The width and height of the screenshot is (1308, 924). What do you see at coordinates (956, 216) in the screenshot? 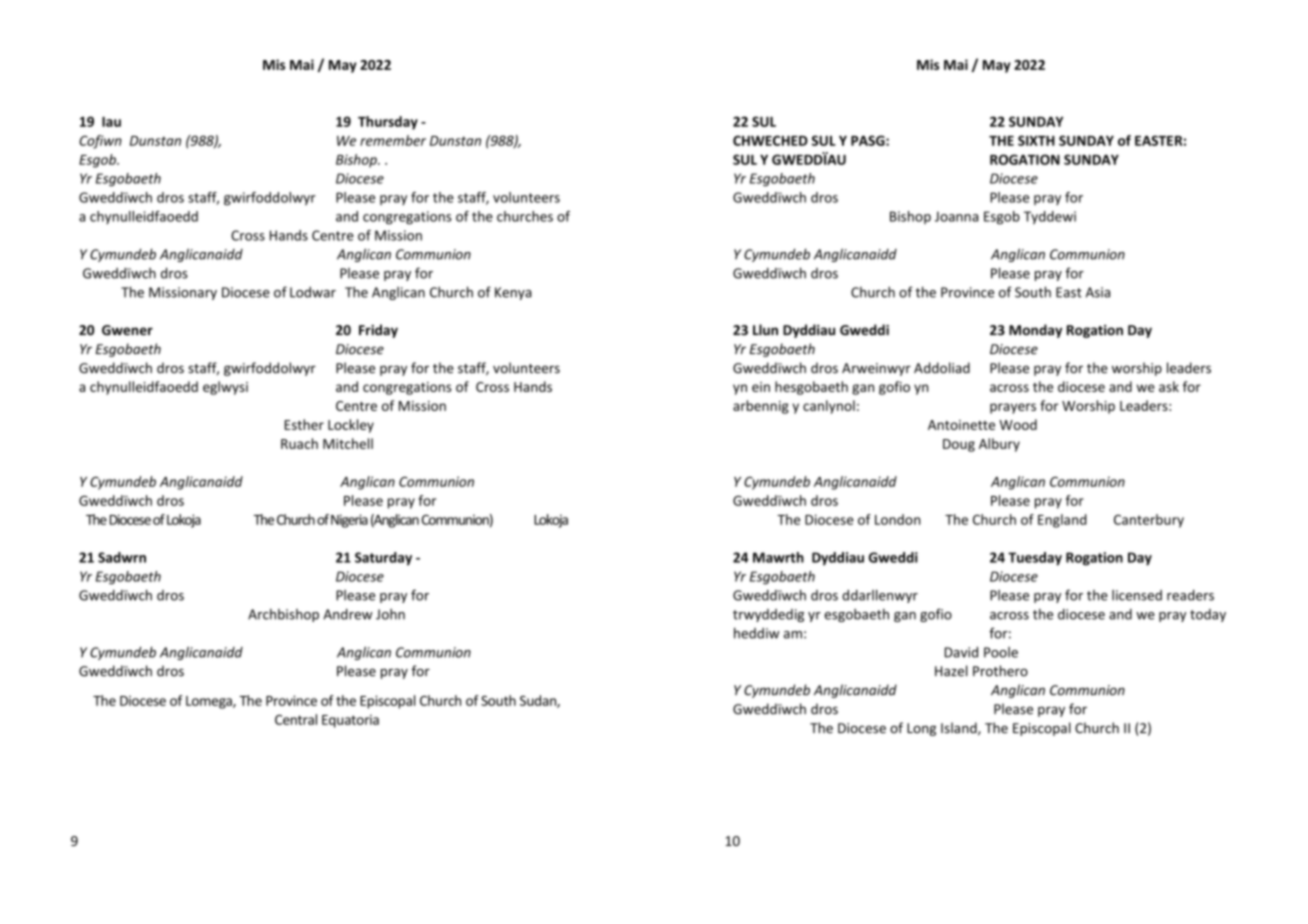
I see `Joanna` at bounding box center [956, 216].
